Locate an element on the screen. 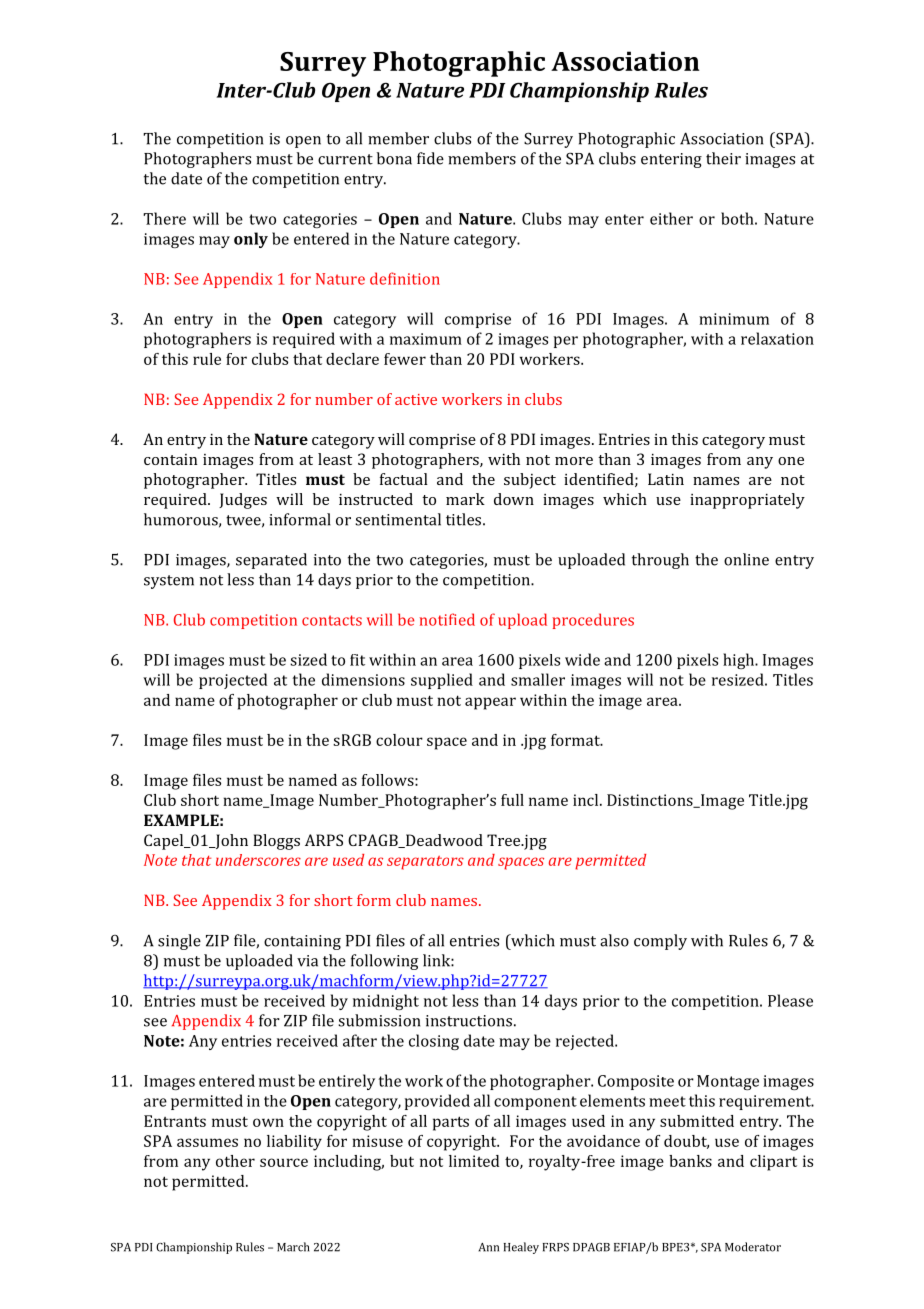 The height and width of the screenshot is (1309, 924). only is located at coordinates (251, 240).
